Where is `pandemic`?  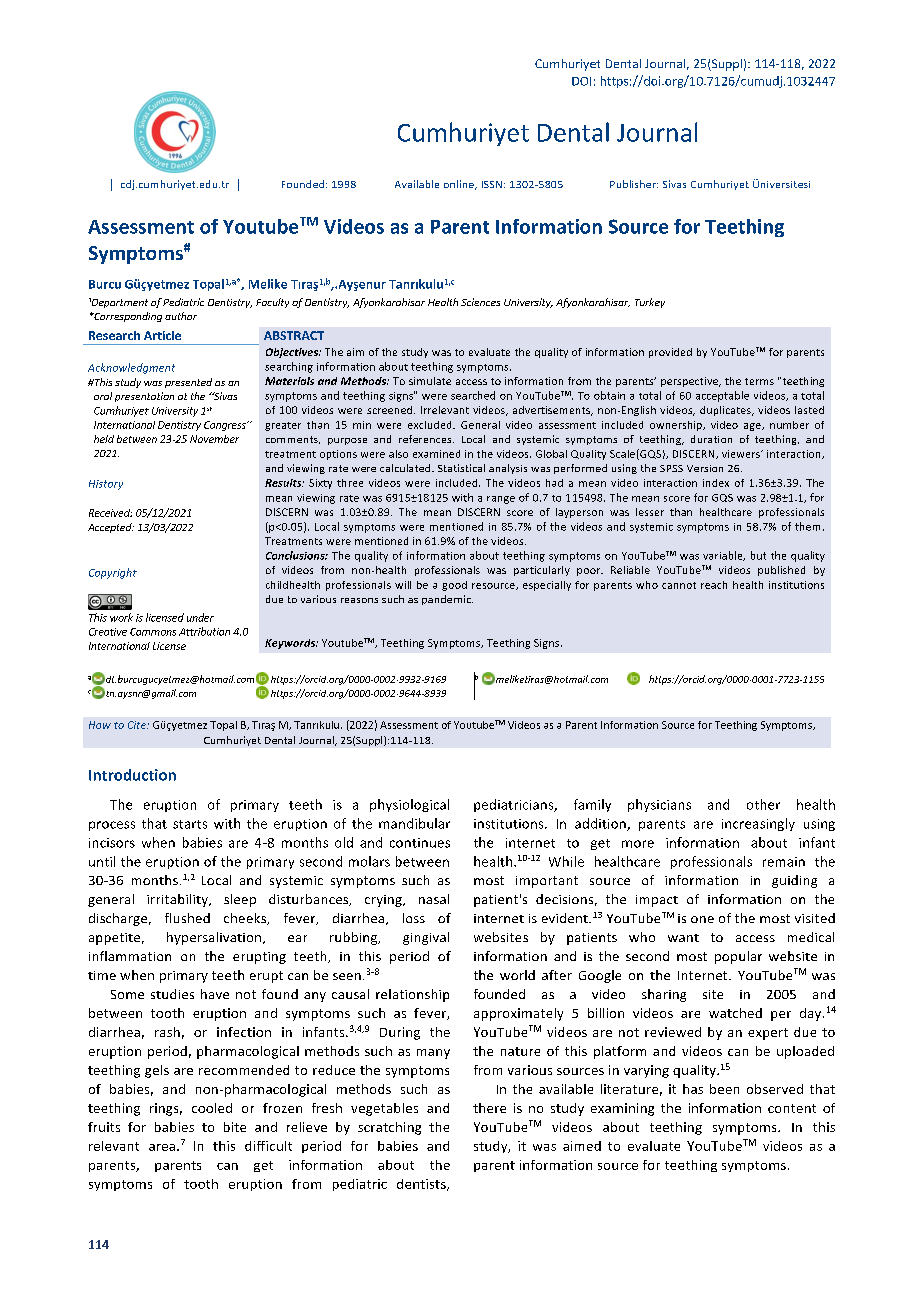
pandemic is located at coordinates (447, 600).
